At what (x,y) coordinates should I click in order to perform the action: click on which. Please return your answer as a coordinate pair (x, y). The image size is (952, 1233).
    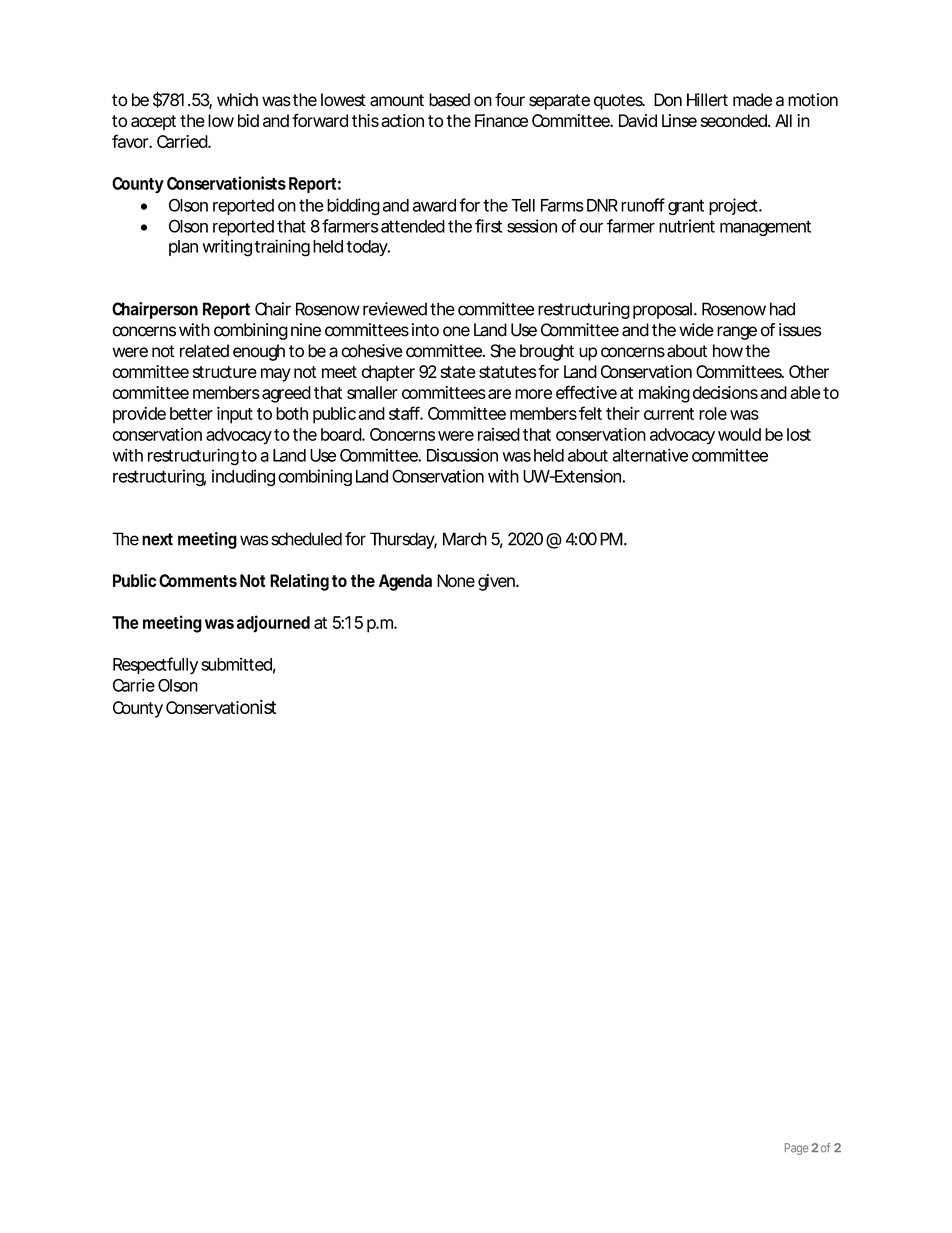
    Looking at the image, I should click on (237, 100).
